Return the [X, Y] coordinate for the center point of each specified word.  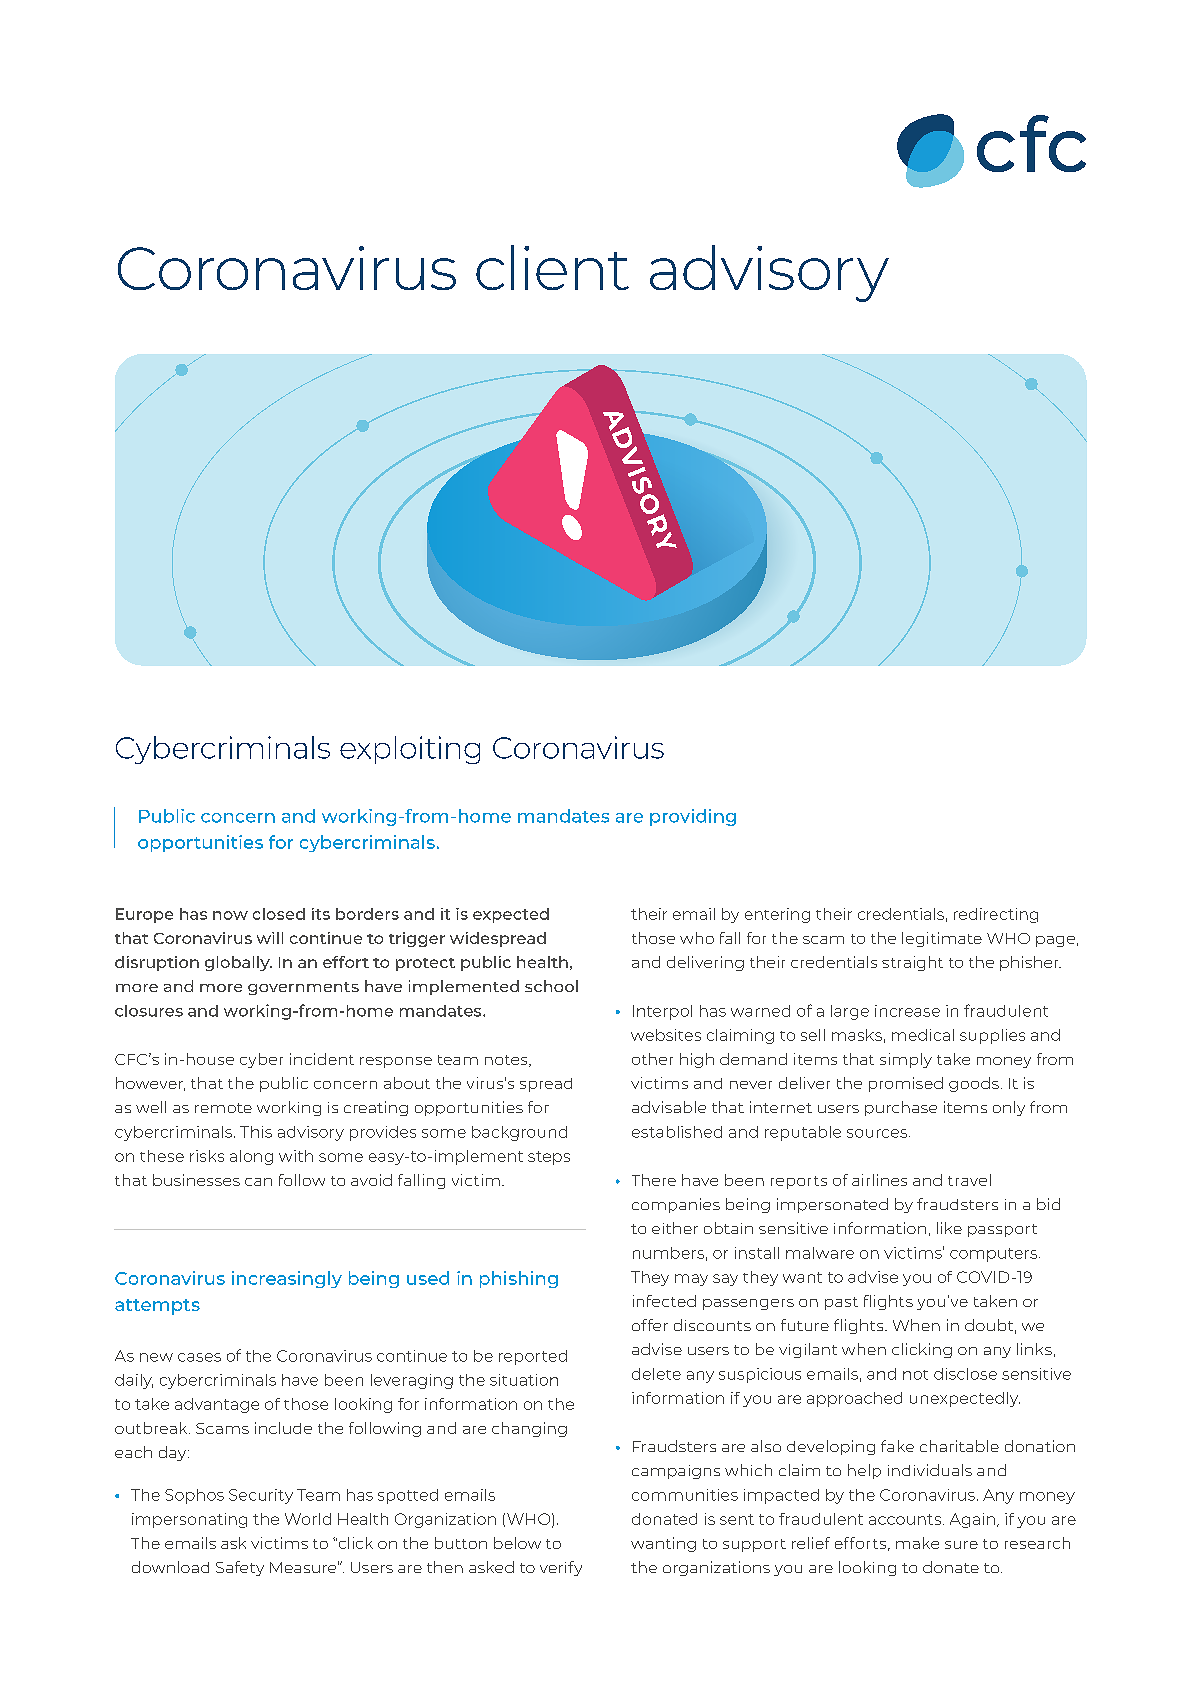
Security [261, 1496]
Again [972, 1520]
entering [777, 915]
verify [561, 1568]
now [230, 915]
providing [693, 817]
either [675, 1228]
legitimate [942, 939]
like [949, 1228]
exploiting [410, 750]
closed [279, 914]
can [258, 1182]
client [552, 267]
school [551, 986]
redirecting [996, 915]
